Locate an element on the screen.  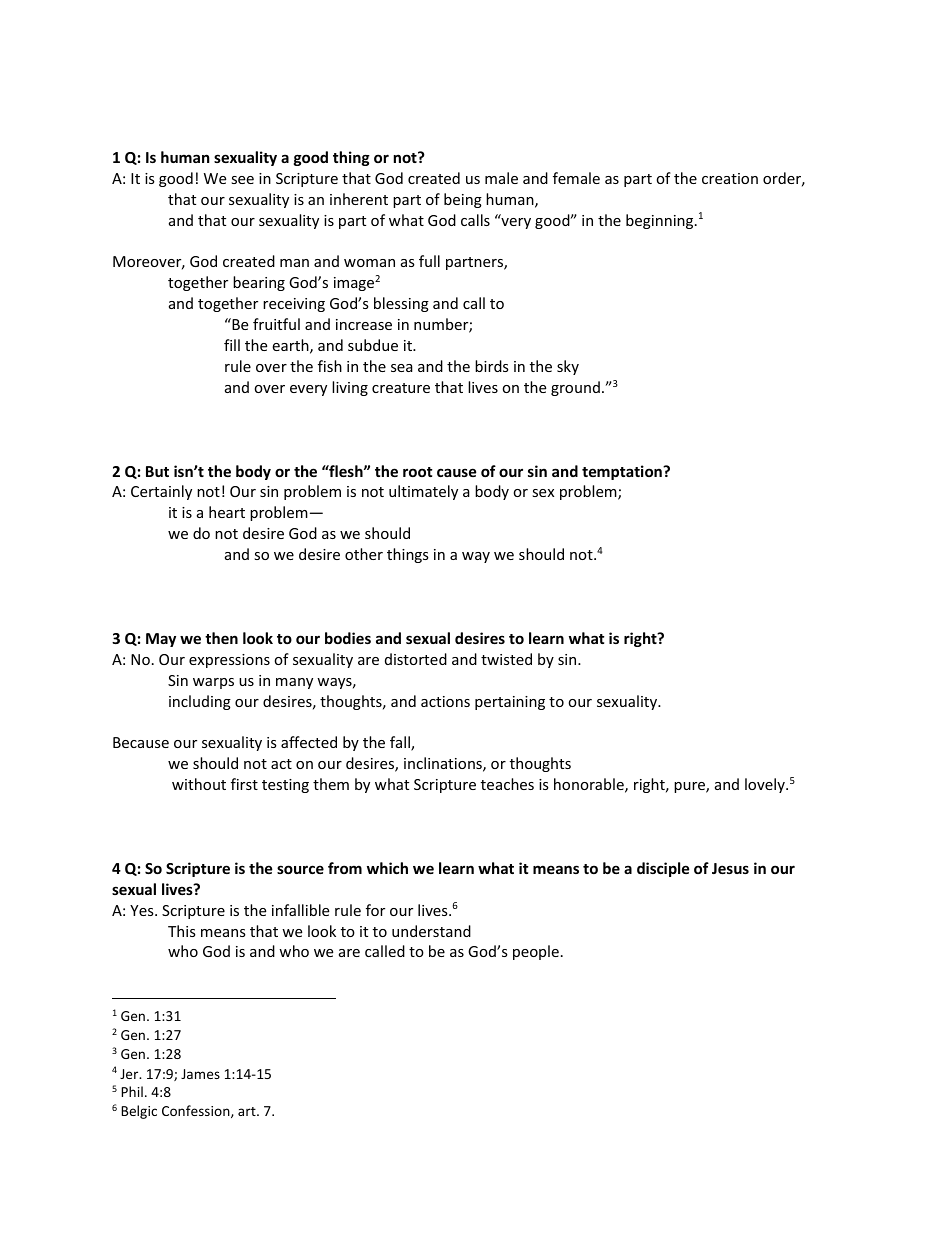
twisted is located at coordinates (506, 659).
